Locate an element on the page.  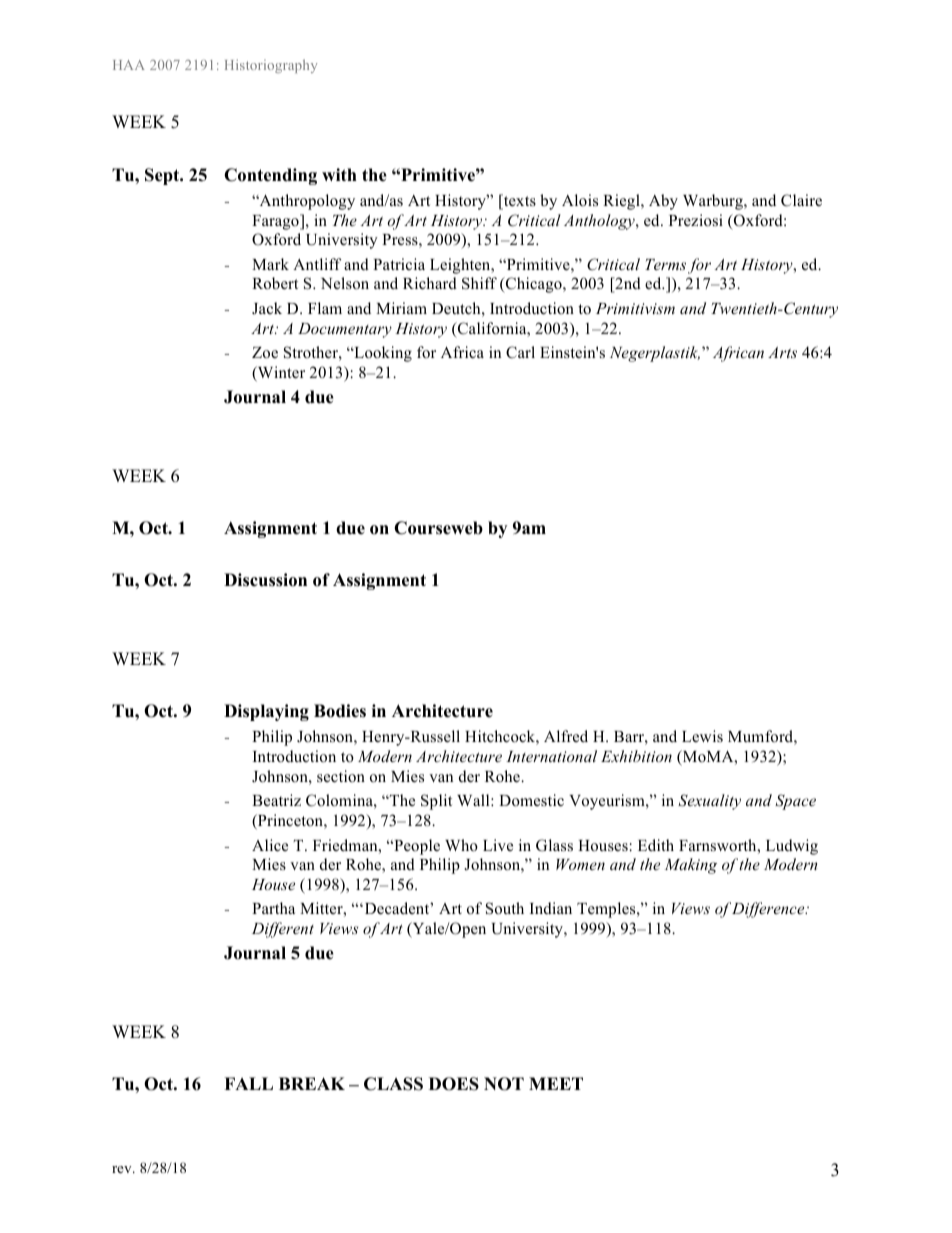
Displaying is located at coordinates (266, 712).
